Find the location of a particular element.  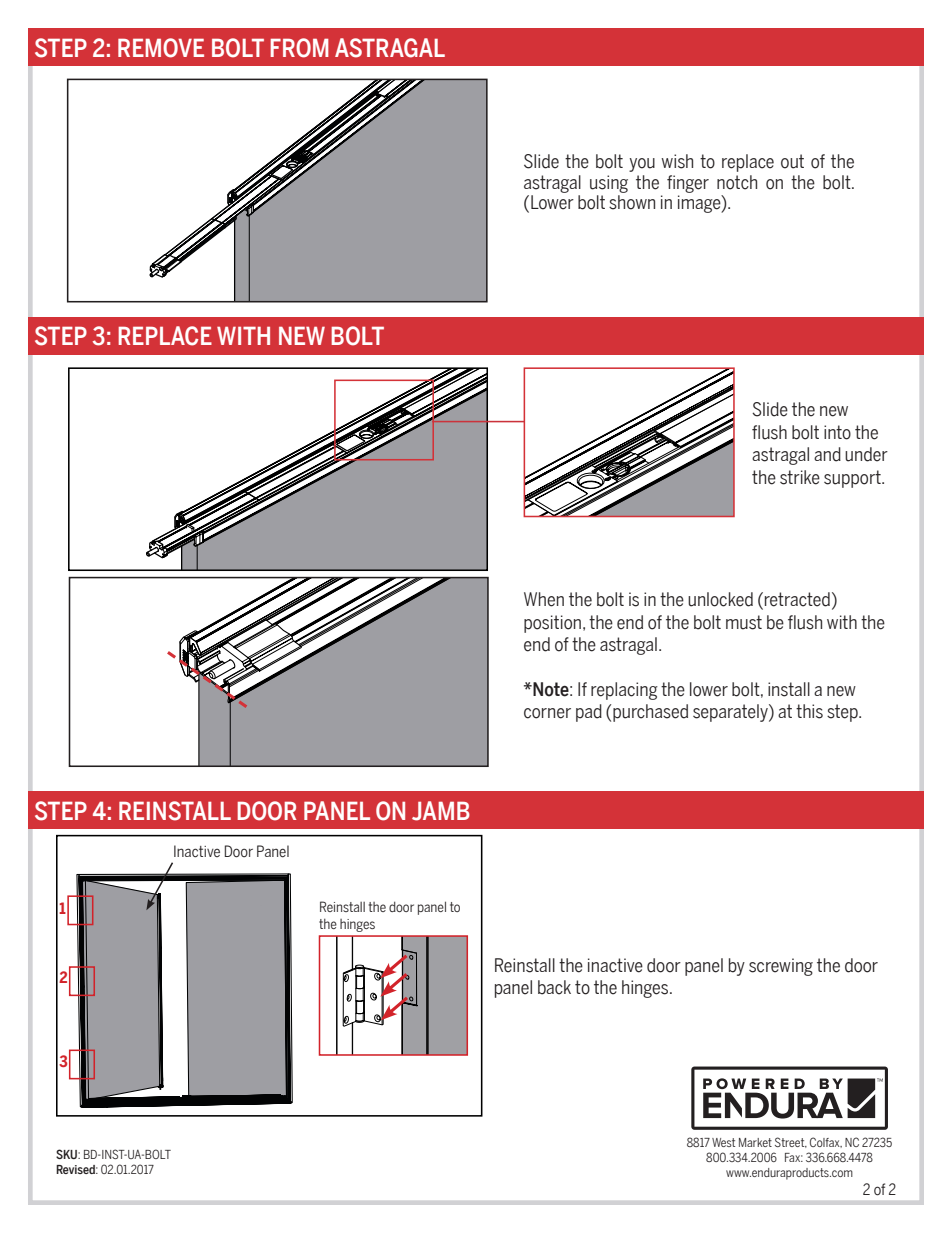

REMOVE is located at coordinates (161, 48).
